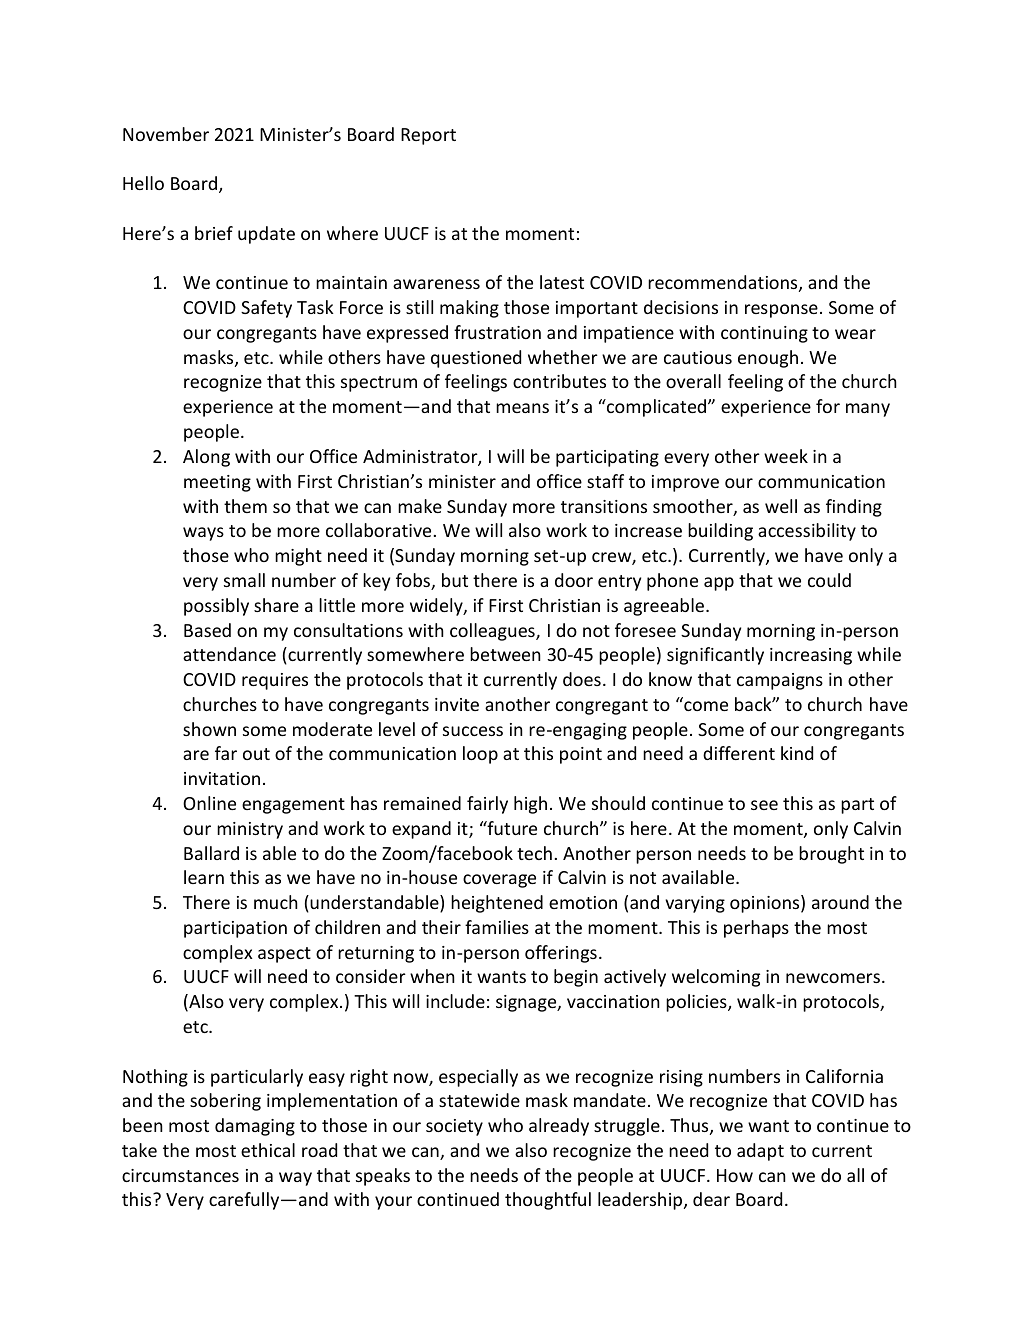  What do you see at coordinates (180, 1175) in the screenshot?
I see `circumstances` at bounding box center [180, 1175].
